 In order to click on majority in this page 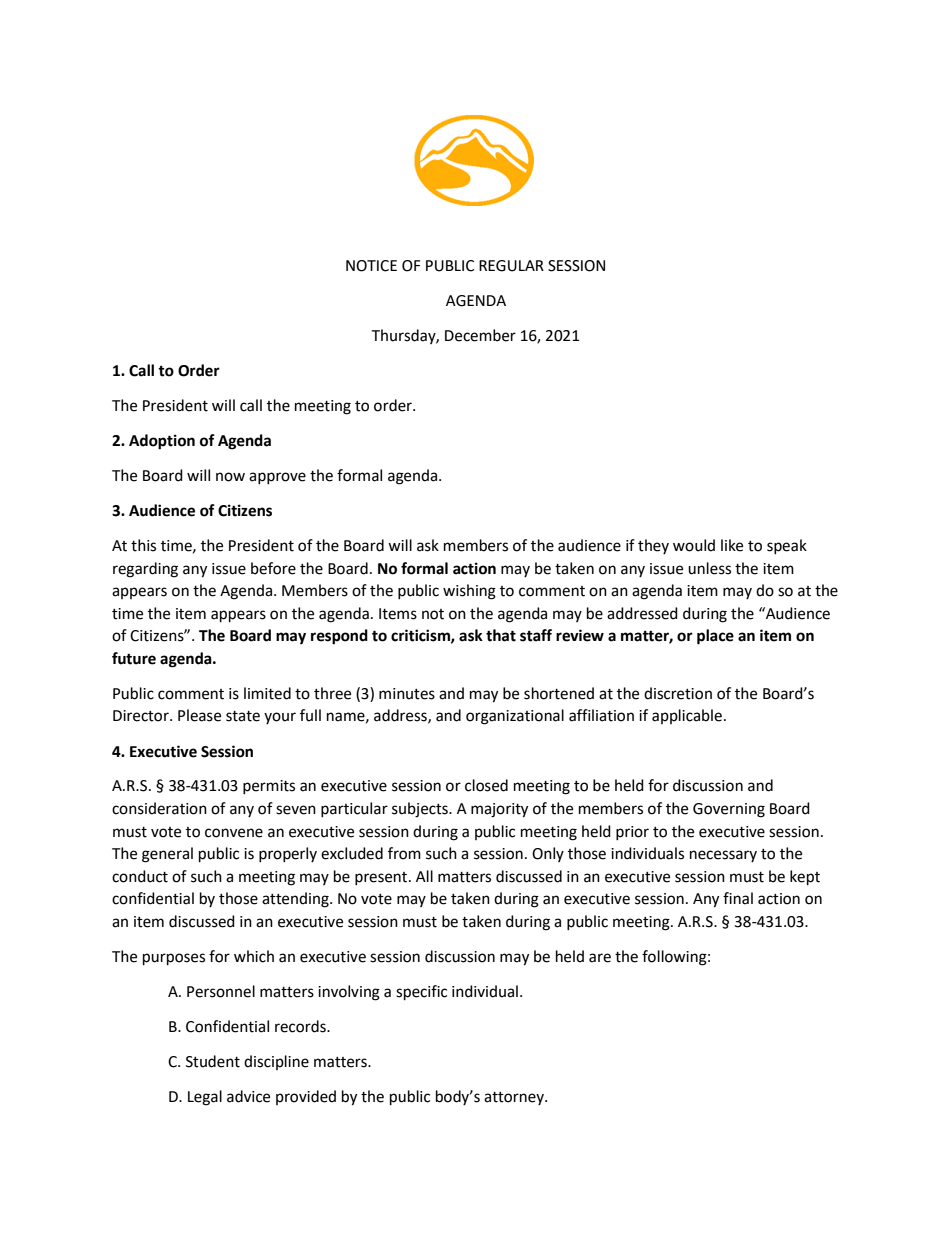, I will do `click(499, 810)`.
